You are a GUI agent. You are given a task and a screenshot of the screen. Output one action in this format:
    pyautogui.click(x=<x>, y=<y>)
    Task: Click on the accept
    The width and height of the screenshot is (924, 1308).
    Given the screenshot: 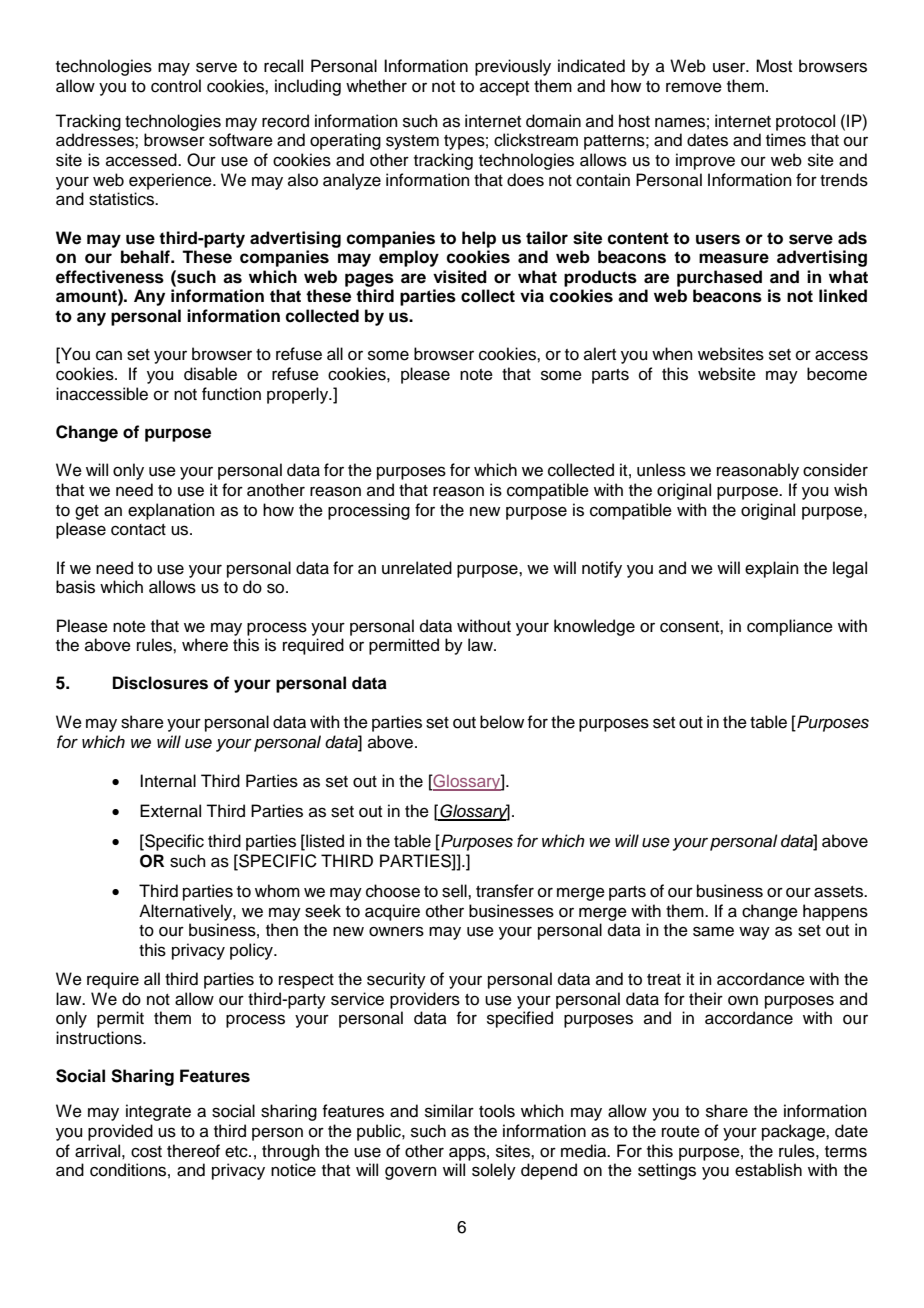 What is the action you would take?
    pyautogui.click(x=504, y=88)
